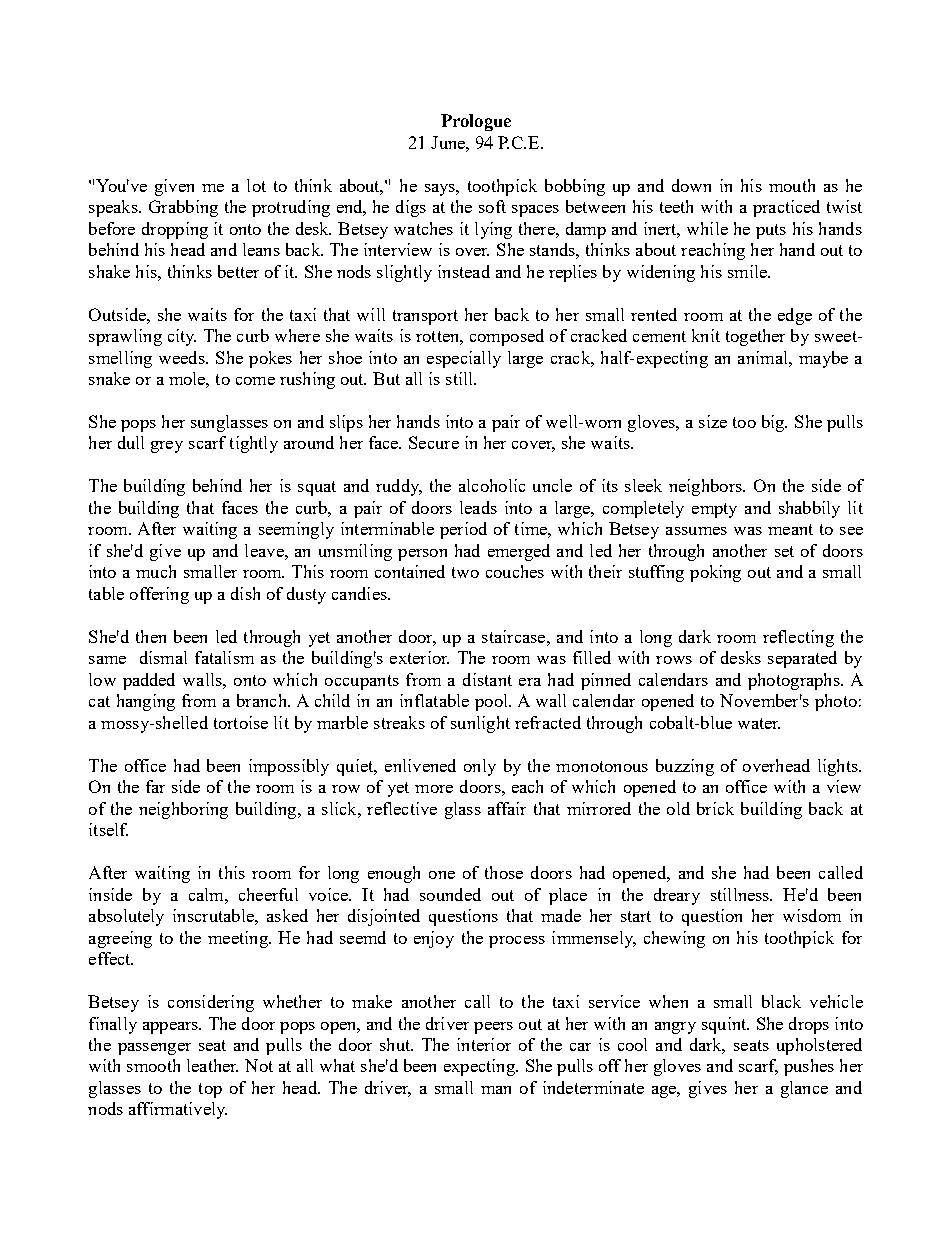 The height and width of the page is (1233, 952). Describe the element at coordinates (210, 1090) in the page. I see `top` at that location.
